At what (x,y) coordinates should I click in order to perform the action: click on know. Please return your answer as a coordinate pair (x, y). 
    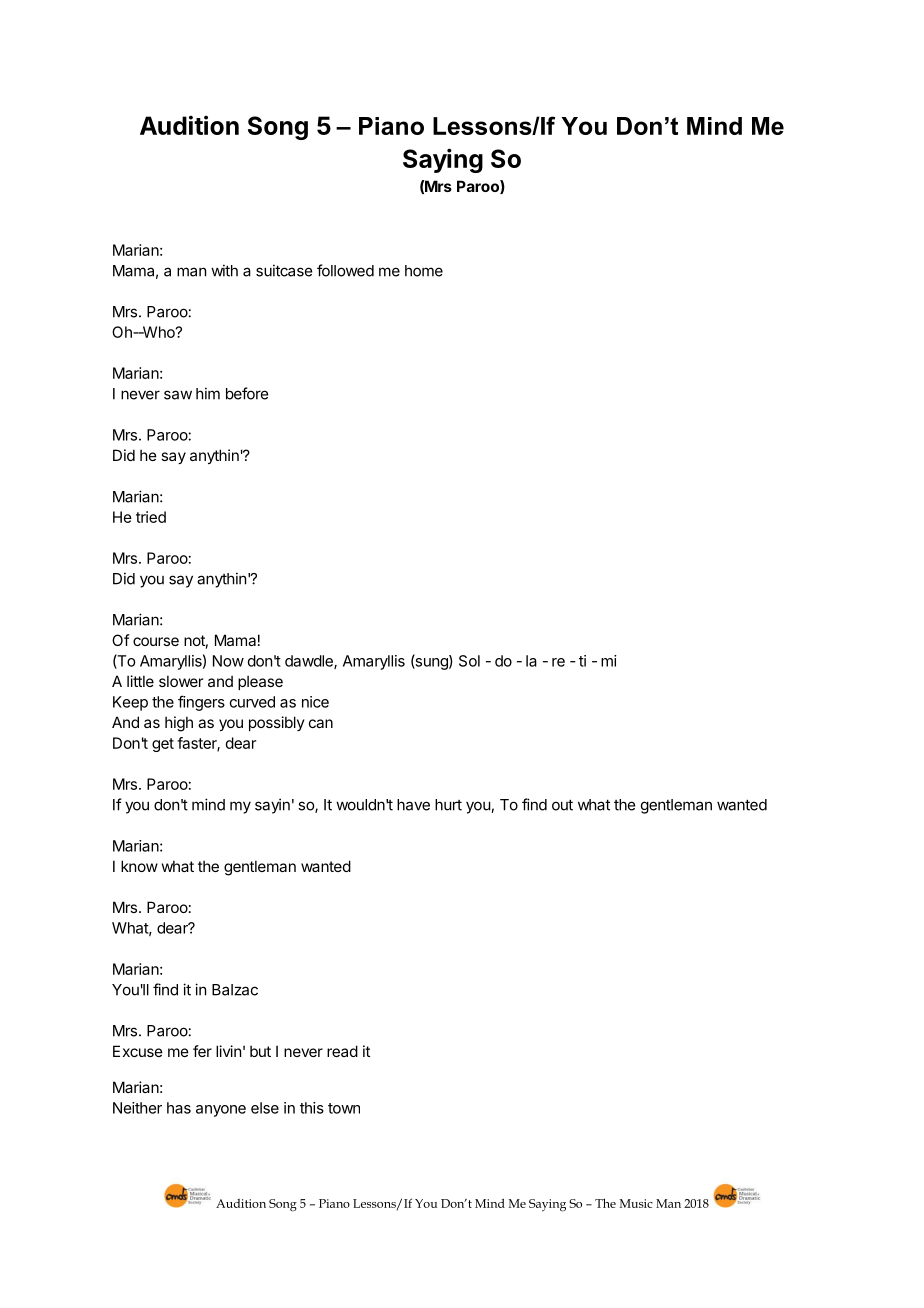
    Looking at the image, I should click on (139, 866).
